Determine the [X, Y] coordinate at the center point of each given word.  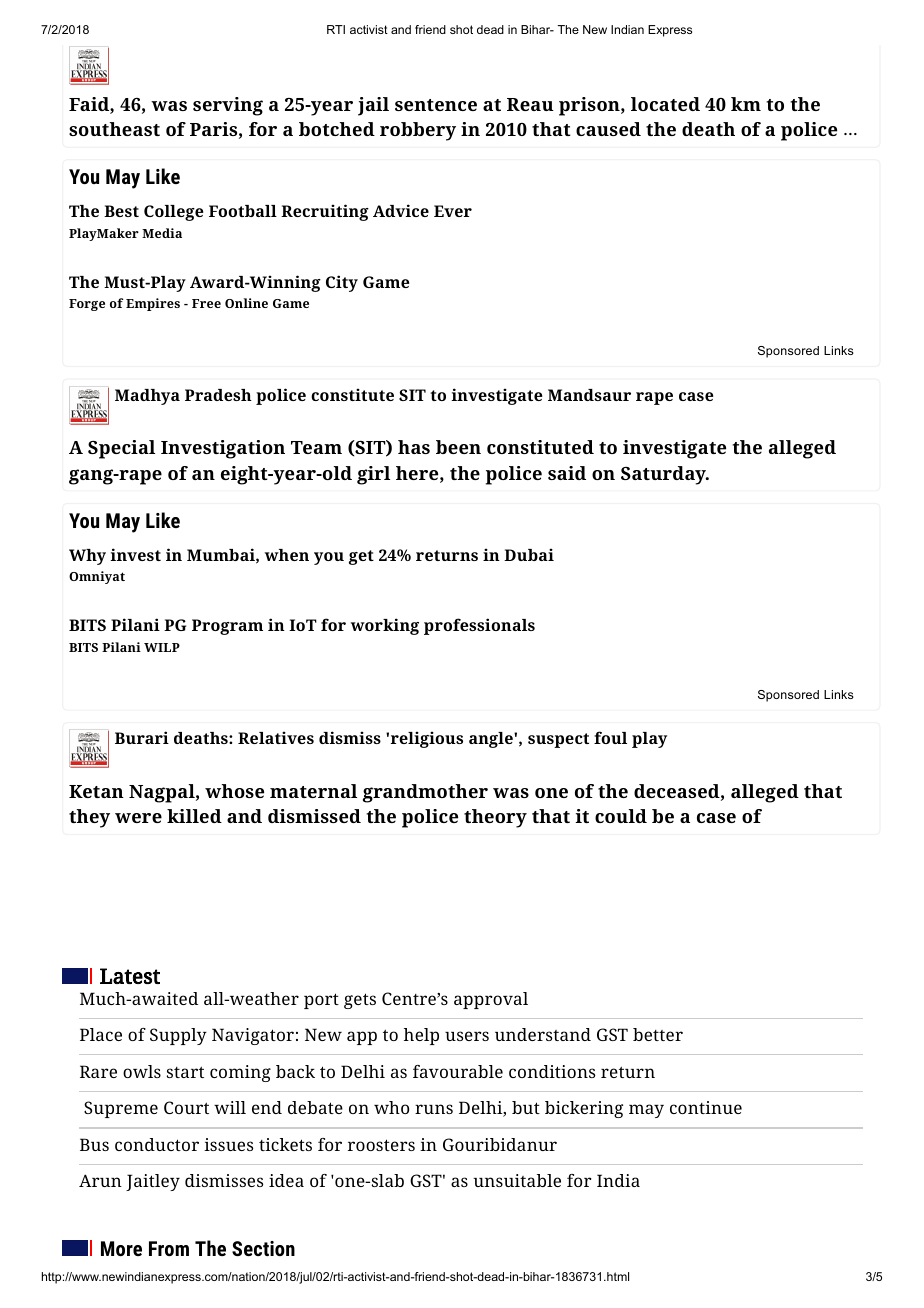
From [169, 1248]
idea [286, 1180]
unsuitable [517, 1180]
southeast [114, 129]
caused [608, 129]
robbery [418, 131]
